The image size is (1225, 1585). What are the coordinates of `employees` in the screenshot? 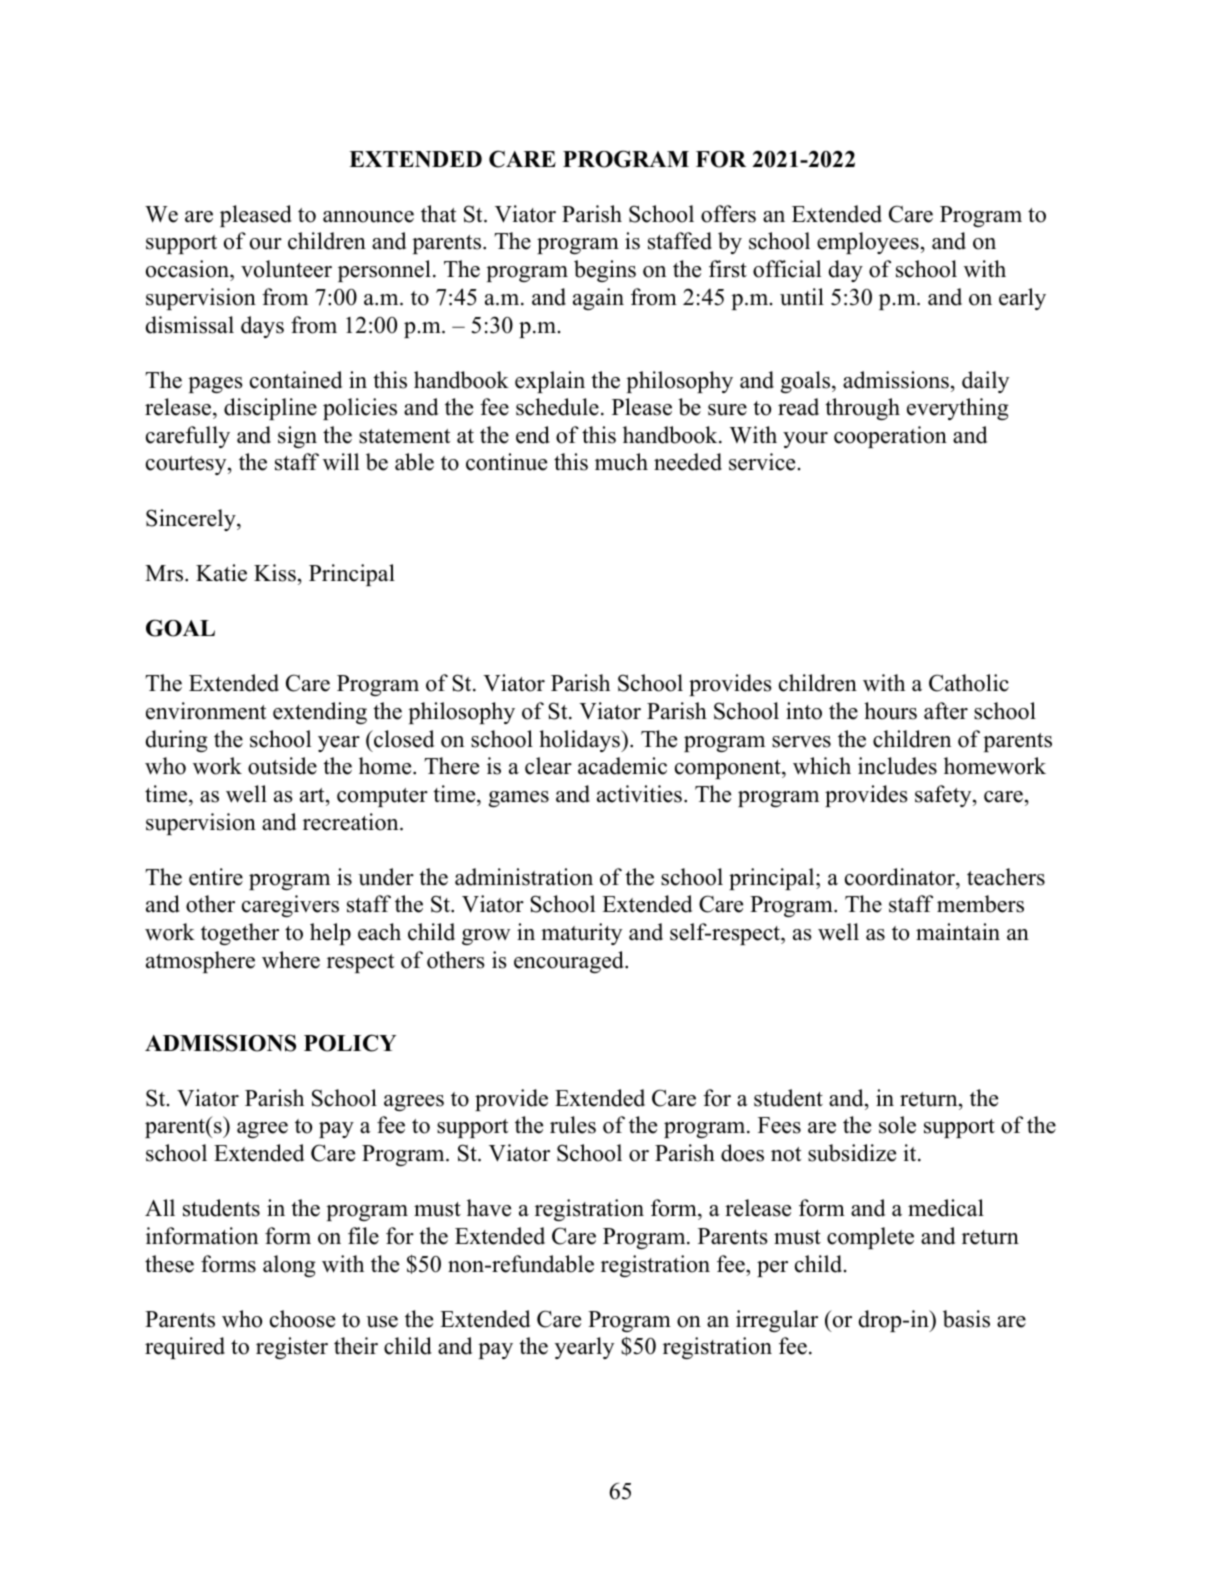 It's located at (868, 243).
